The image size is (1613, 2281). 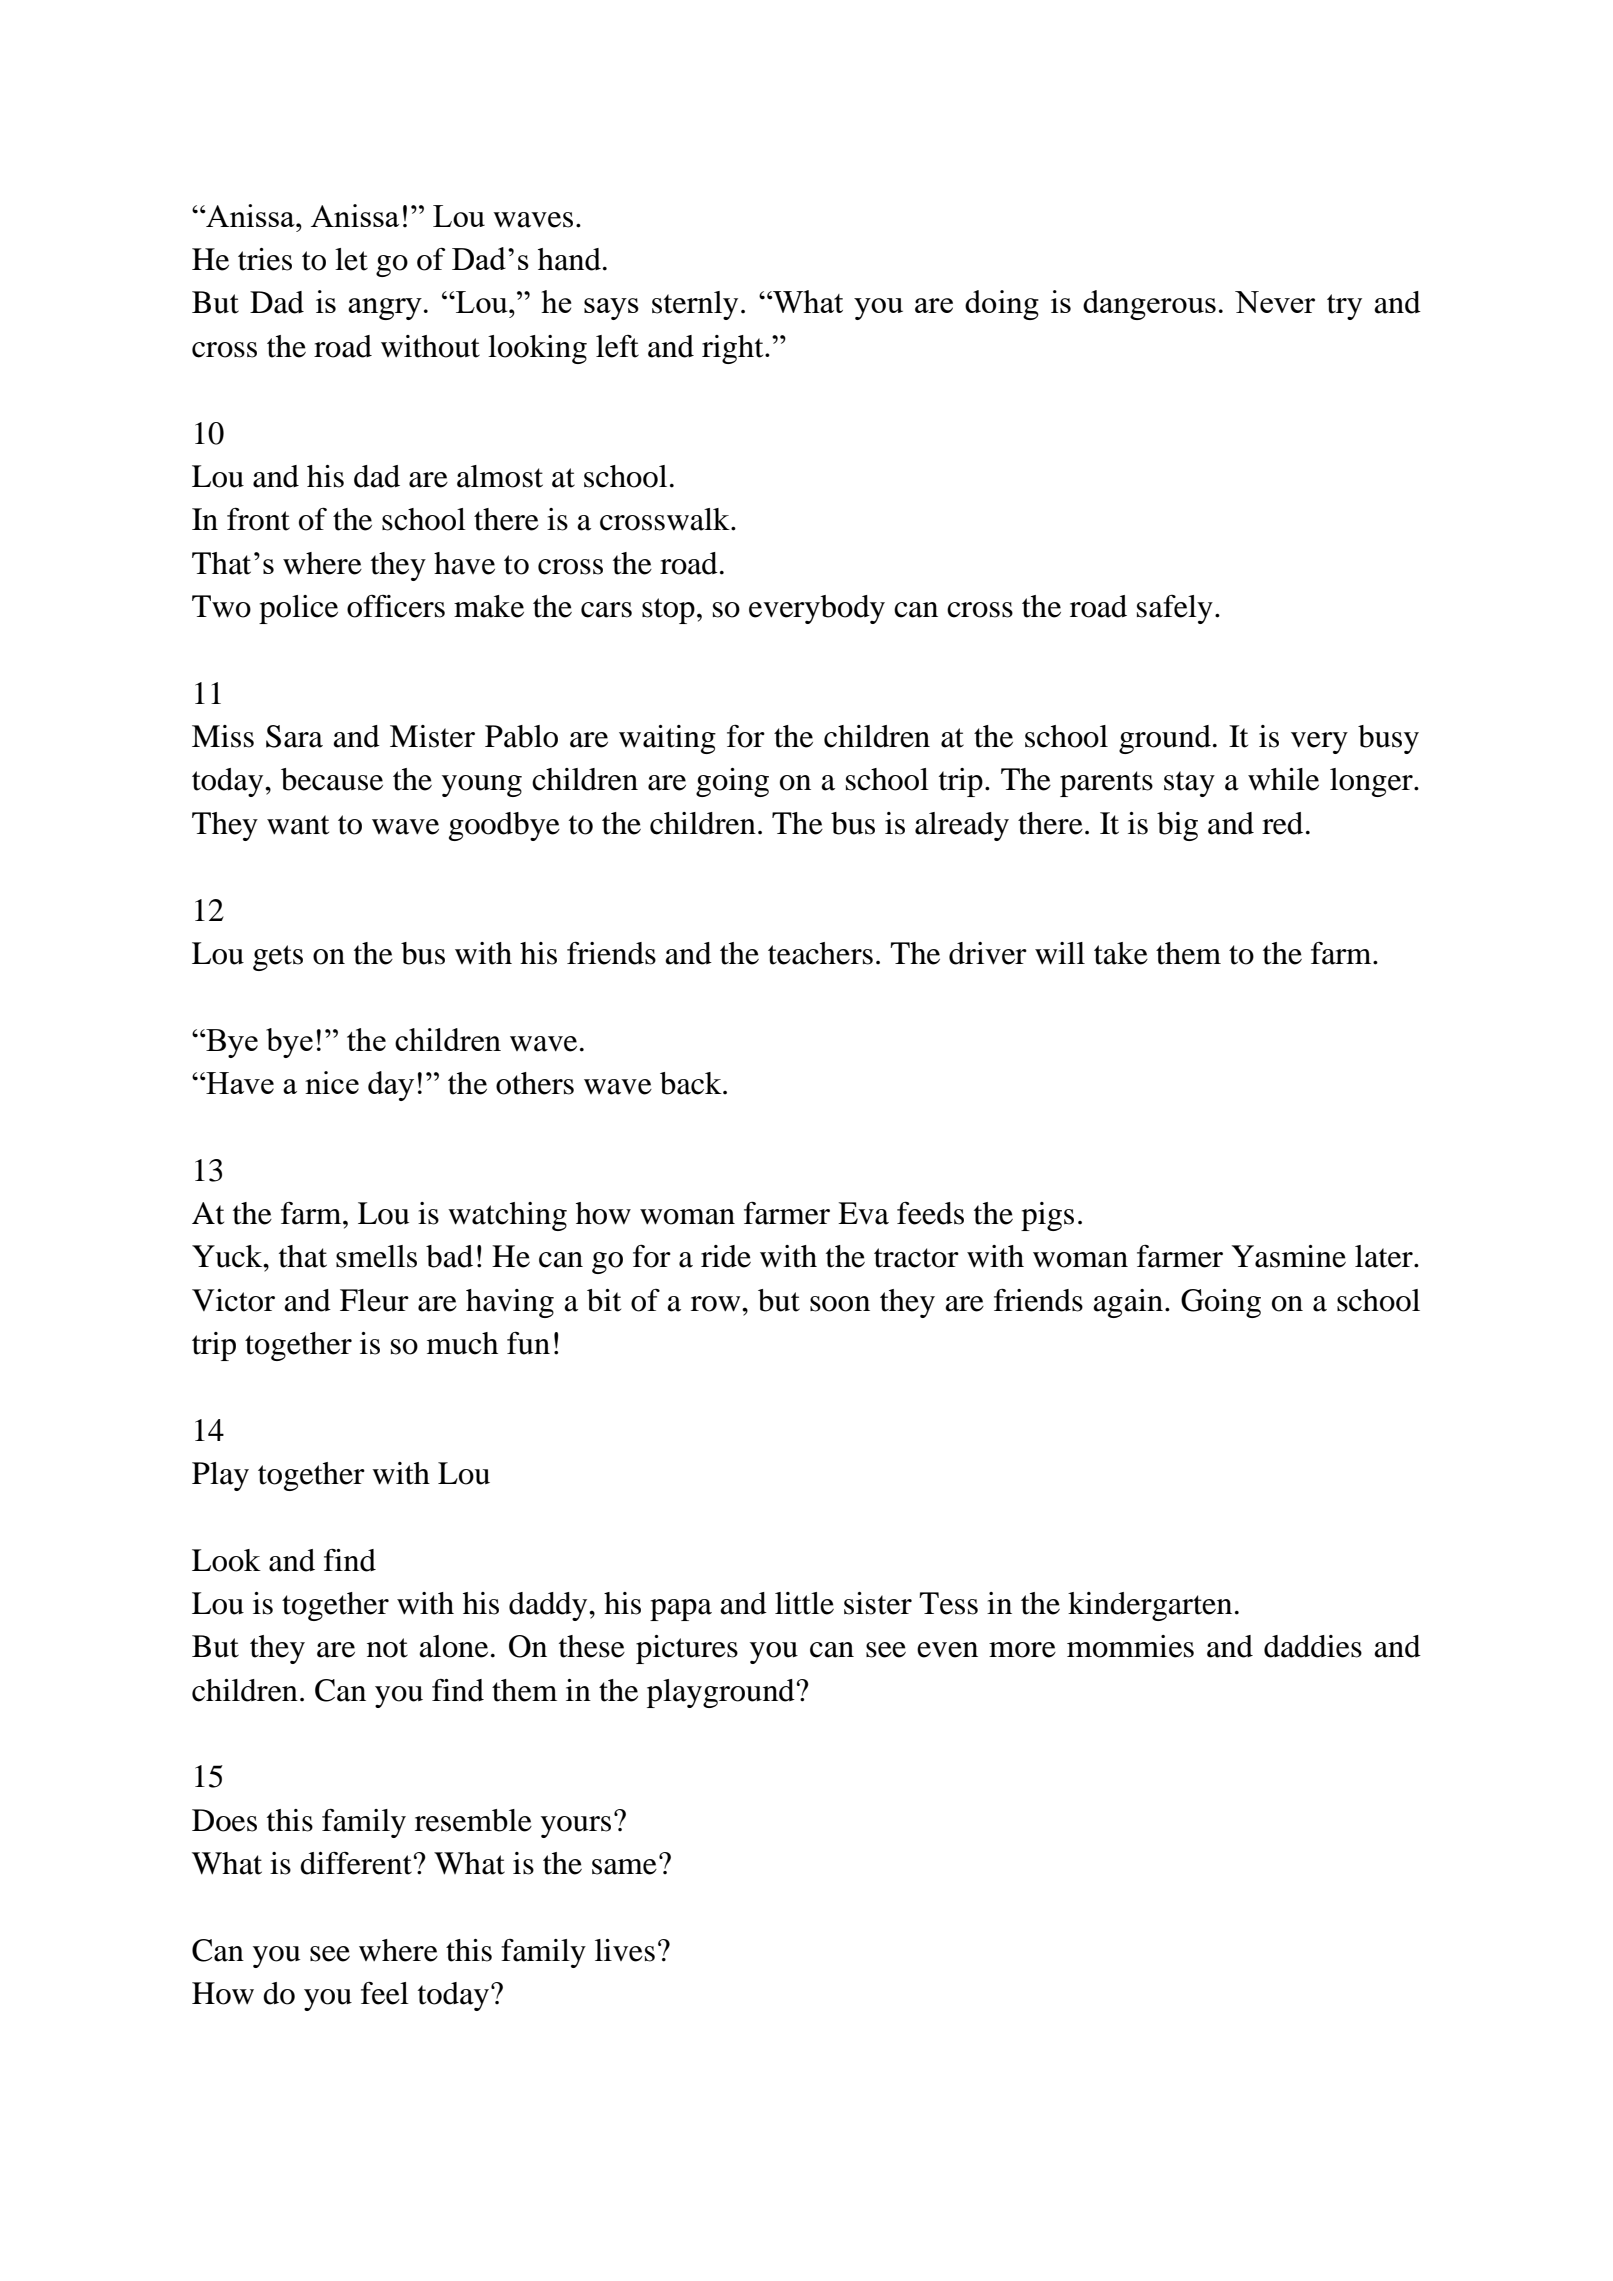 What do you see at coordinates (734, 349) in the screenshot?
I see `right` at bounding box center [734, 349].
